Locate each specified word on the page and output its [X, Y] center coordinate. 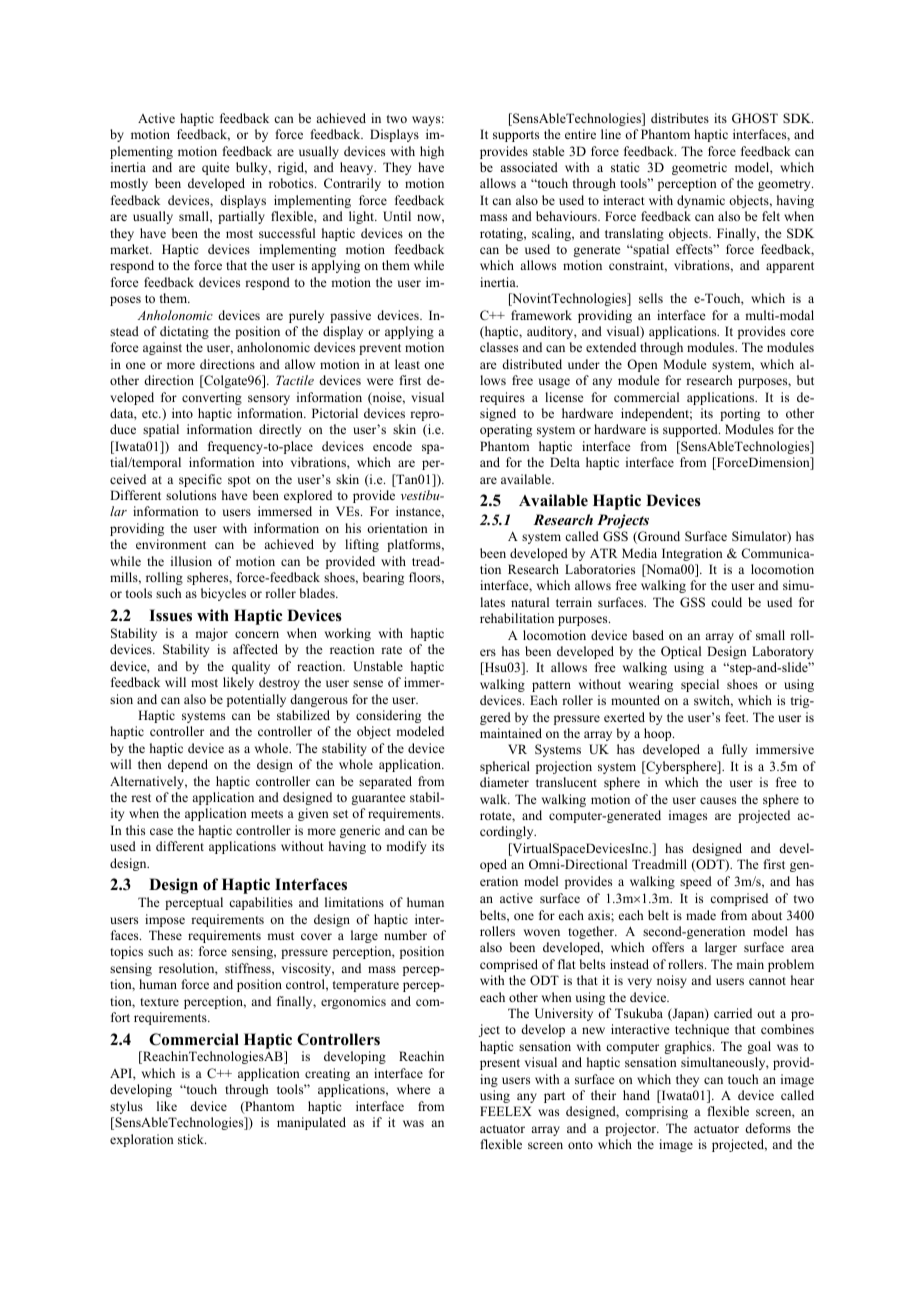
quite [216, 168]
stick [192, 1139]
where [414, 1089]
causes [718, 800]
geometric [699, 168]
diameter [504, 782]
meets [267, 814]
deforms [768, 1128]
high [432, 152]
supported [691, 430]
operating [506, 430]
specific [200, 480]
